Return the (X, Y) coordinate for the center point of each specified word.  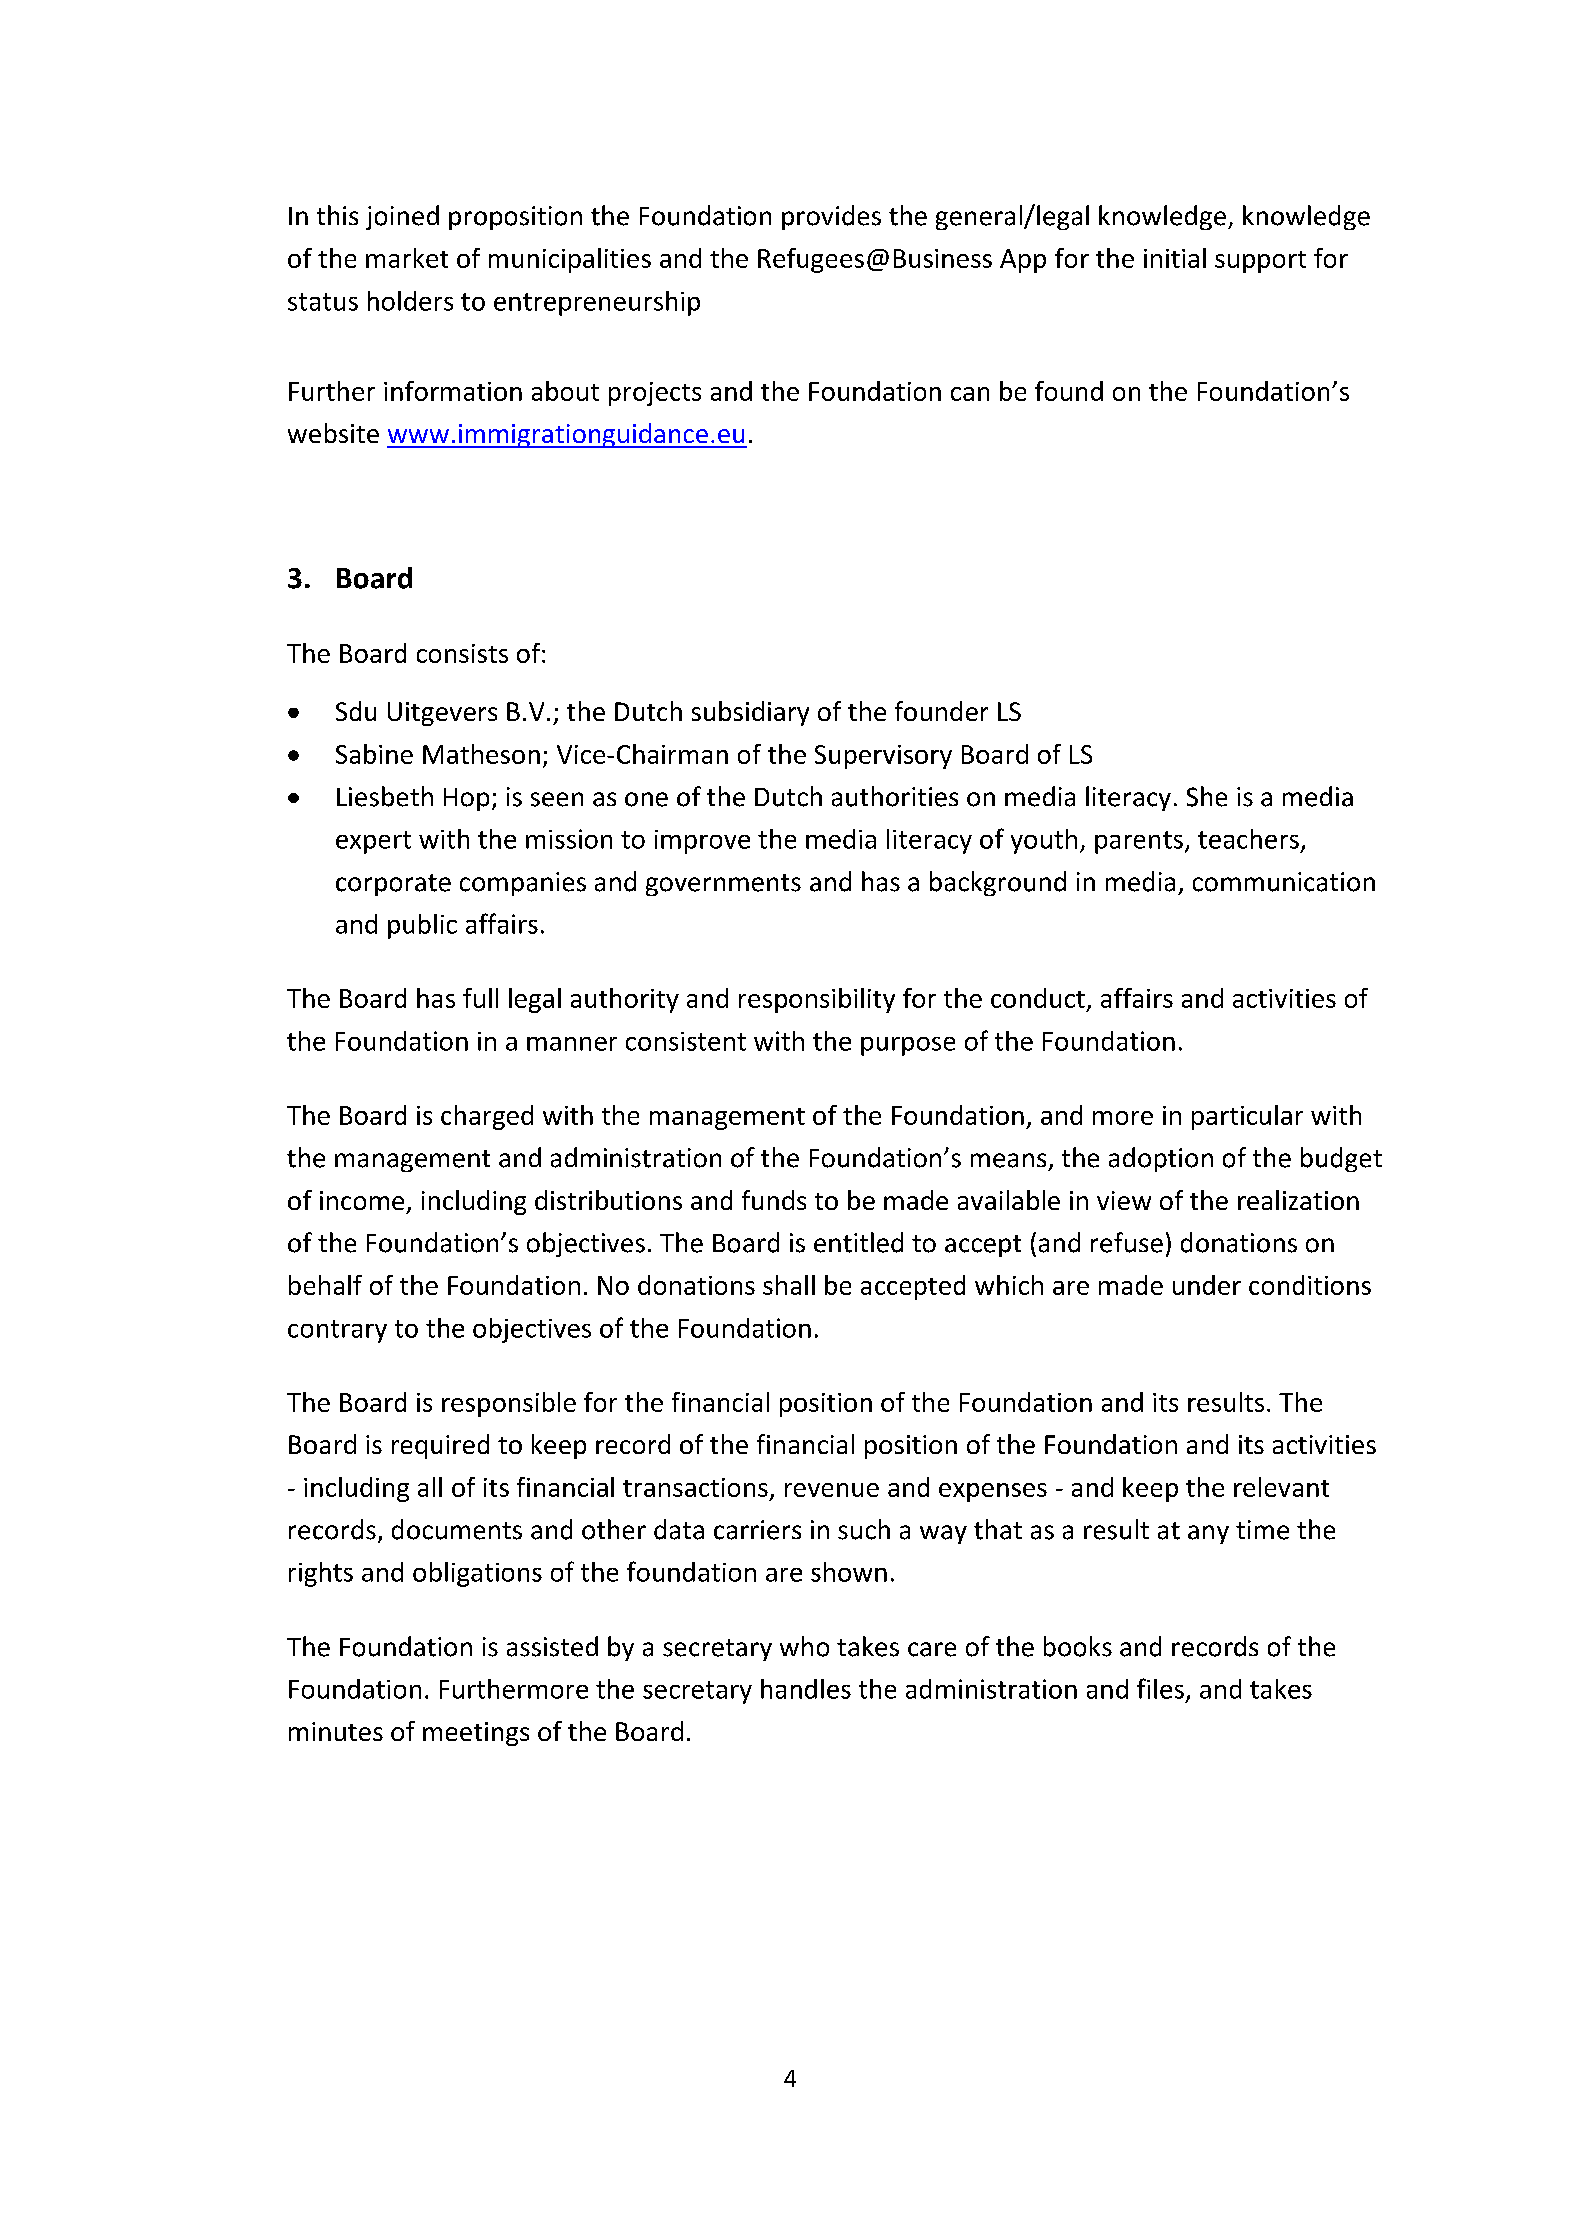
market (407, 258)
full (480, 998)
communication (1284, 882)
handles (806, 1689)
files (1160, 1688)
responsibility (817, 1000)
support (1260, 262)
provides (831, 217)
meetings (476, 1734)
